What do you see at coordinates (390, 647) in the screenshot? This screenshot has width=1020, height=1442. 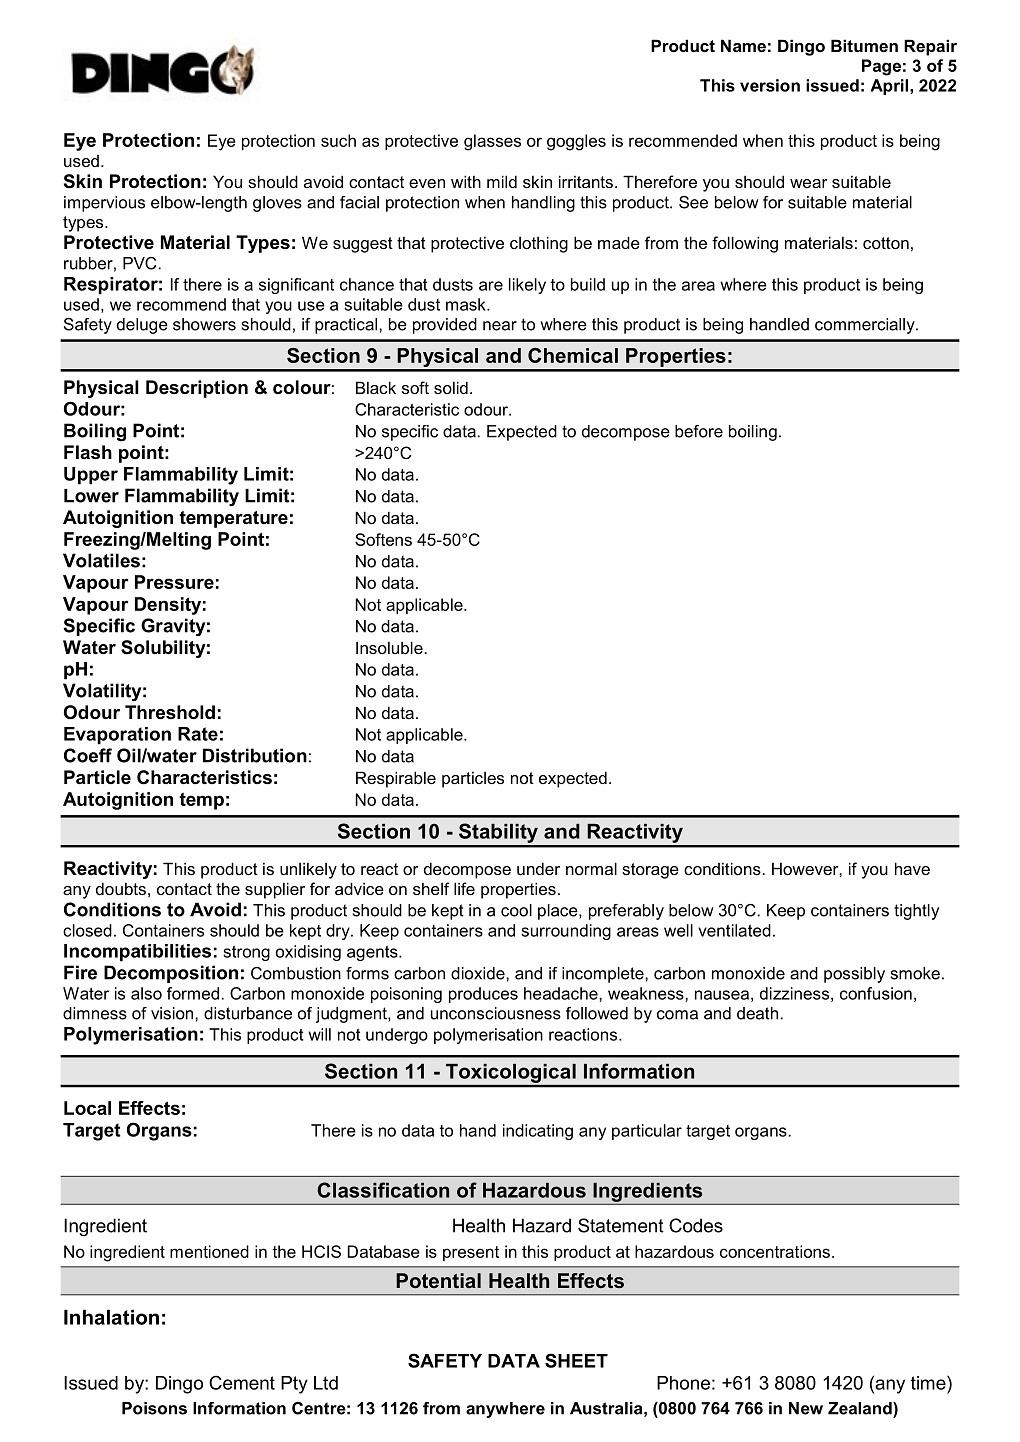 I see `Insoluble` at bounding box center [390, 647].
